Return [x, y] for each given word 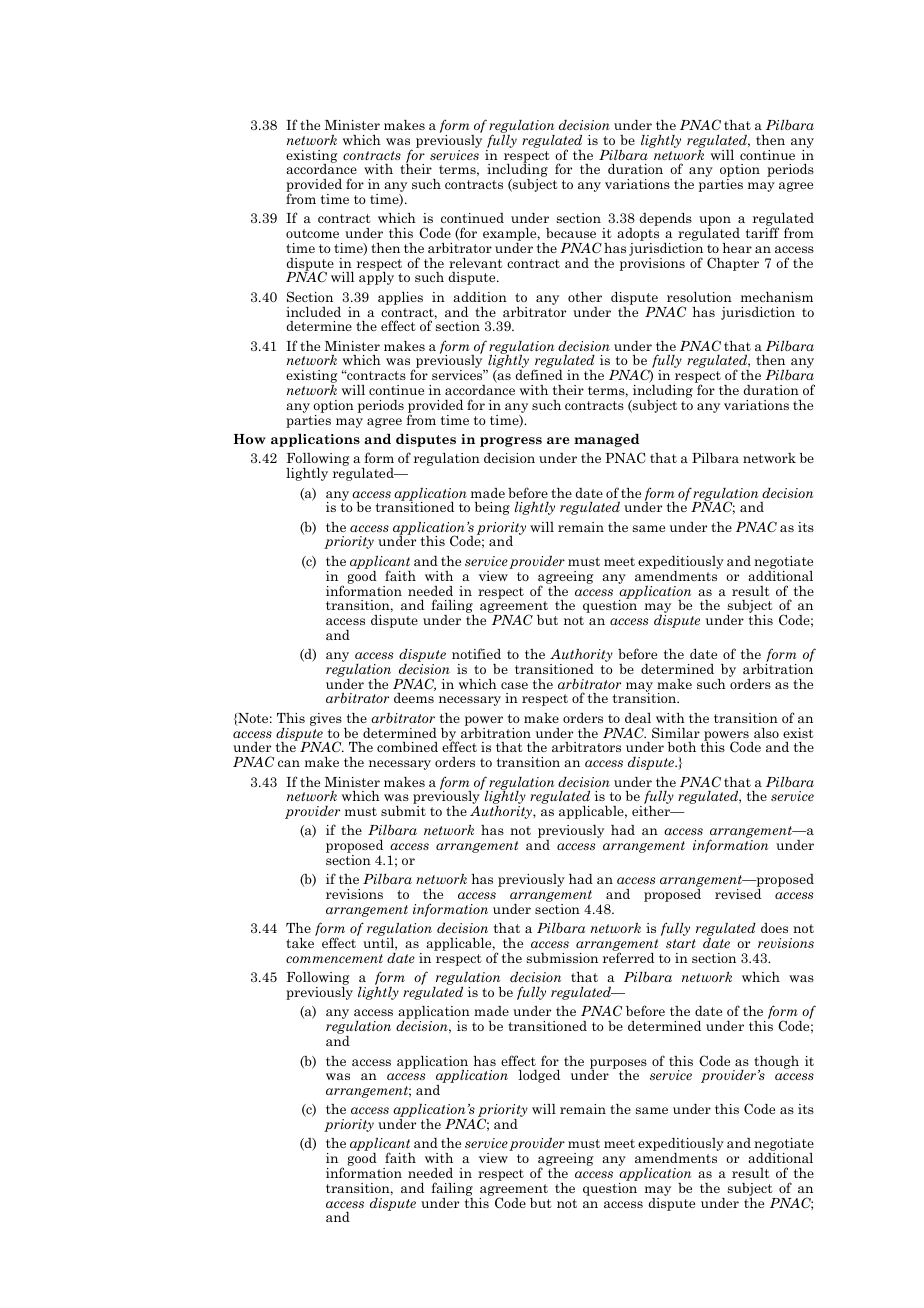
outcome [312, 233]
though [776, 1063]
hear [737, 248]
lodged [539, 1076]
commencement [334, 958]
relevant [476, 263]
